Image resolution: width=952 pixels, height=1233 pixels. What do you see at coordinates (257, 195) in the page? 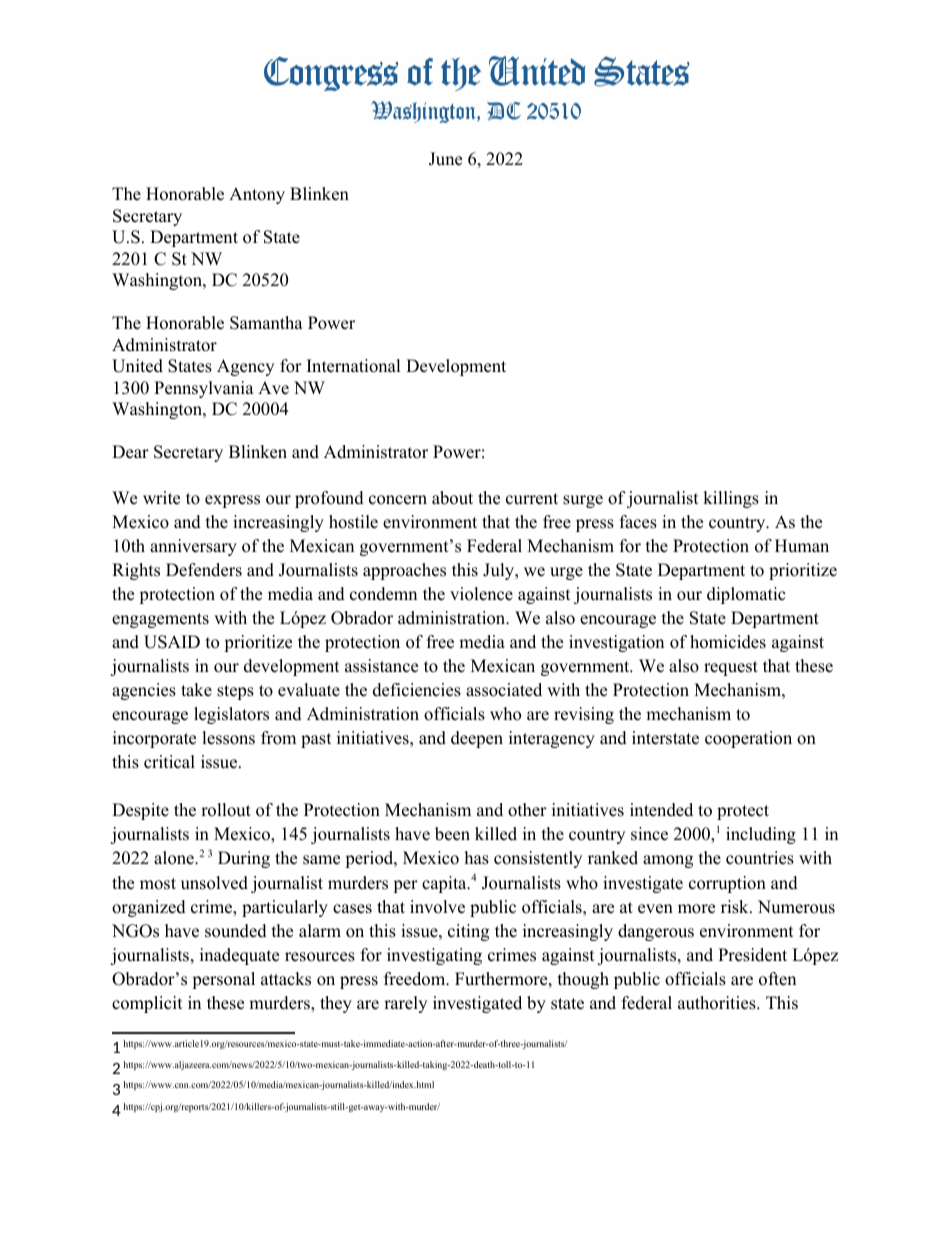
I see `Antony` at bounding box center [257, 195].
